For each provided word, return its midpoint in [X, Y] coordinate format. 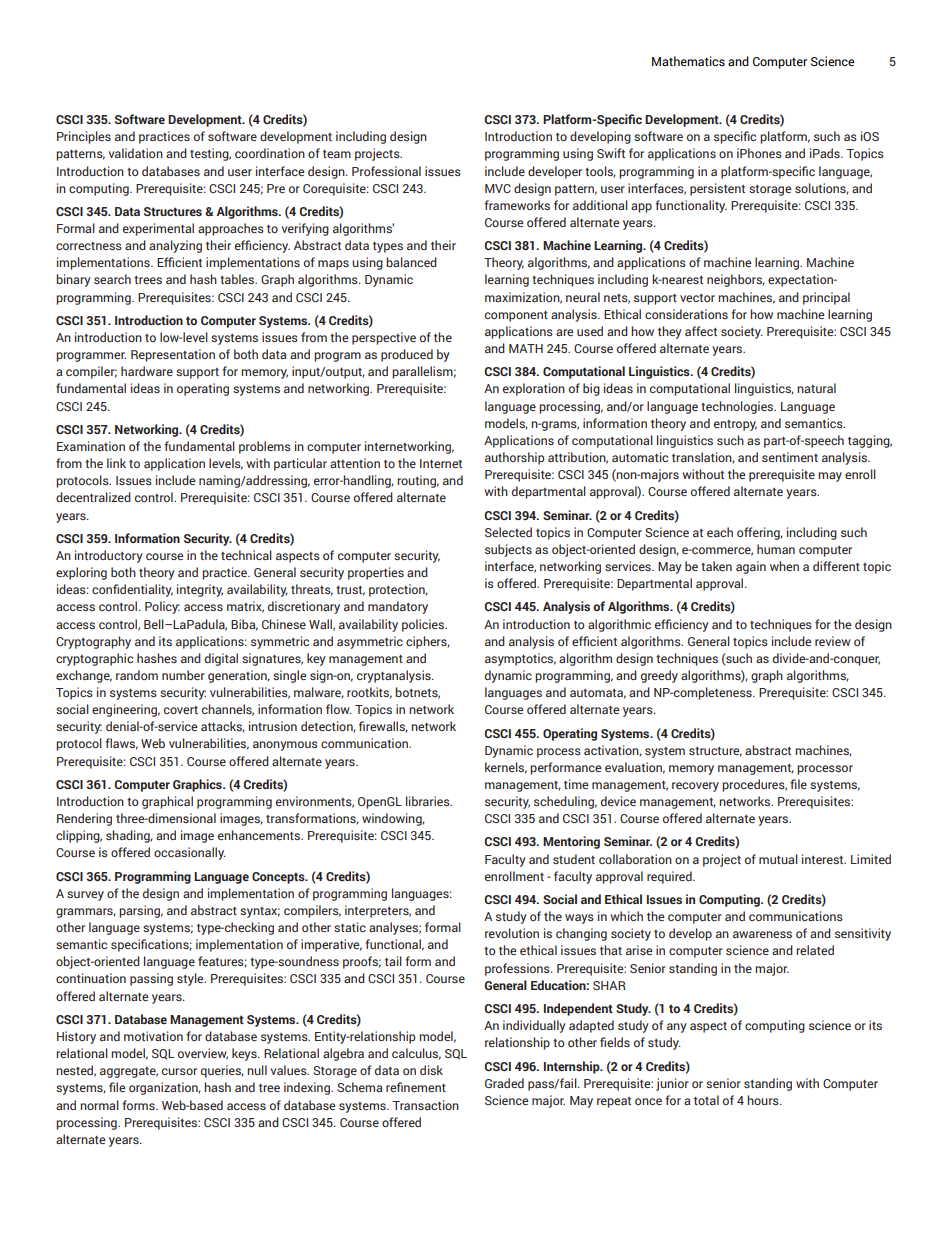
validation [136, 153]
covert [181, 710]
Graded [504, 1083]
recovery [695, 787]
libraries [429, 801]
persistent [717, 189]
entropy [735, 425]
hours [764, 1100]
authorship [514, 458]
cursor [179, 1071]
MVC [498, 188]
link [116, 463]
